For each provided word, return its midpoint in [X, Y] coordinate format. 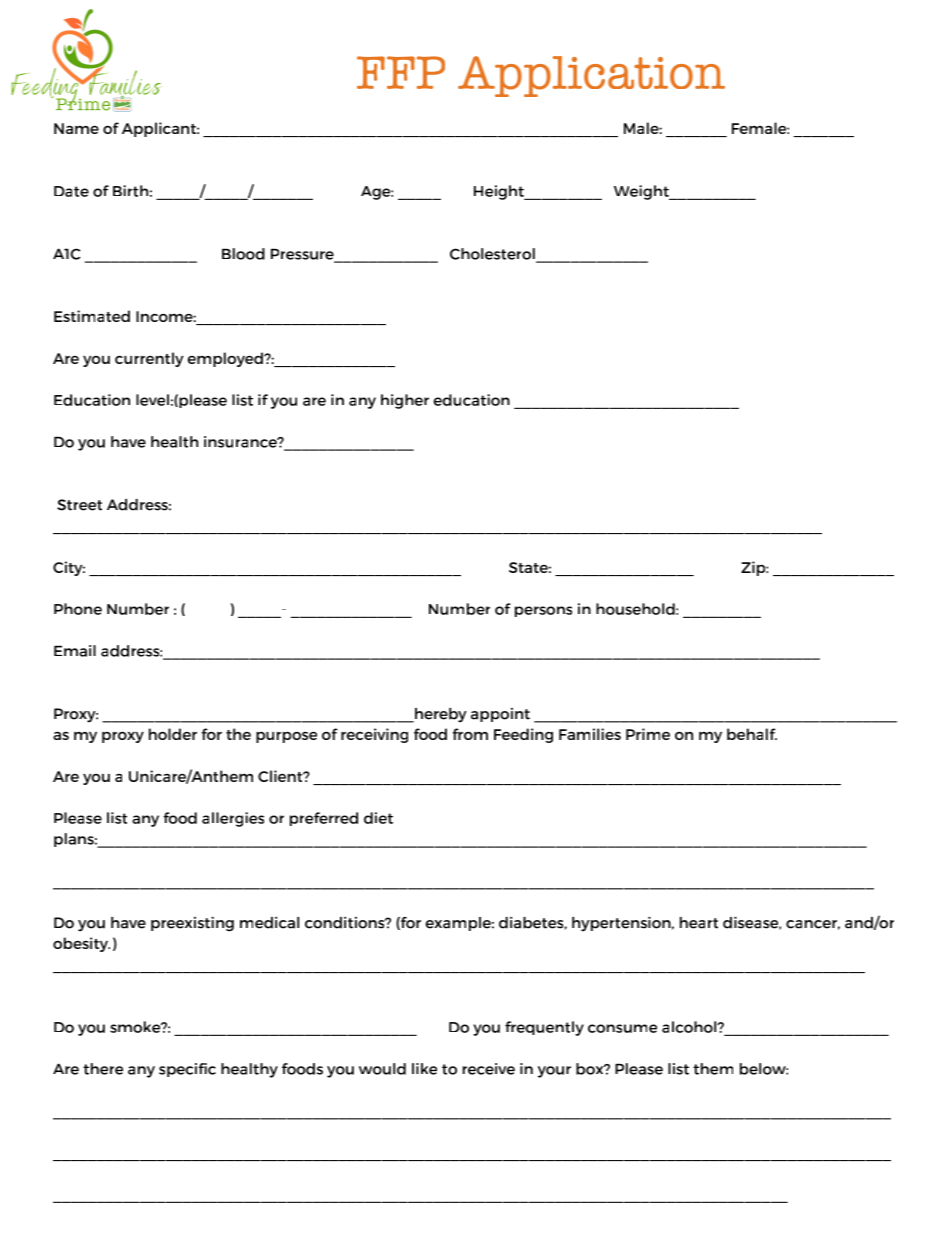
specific [187, 1070]
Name [76, 128]
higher [405, 401]
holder [173, 734]
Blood [243, 254]
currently [149, 359]
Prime [648, 734]
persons [543, 611]
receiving [374, 735]
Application [591, 76]
